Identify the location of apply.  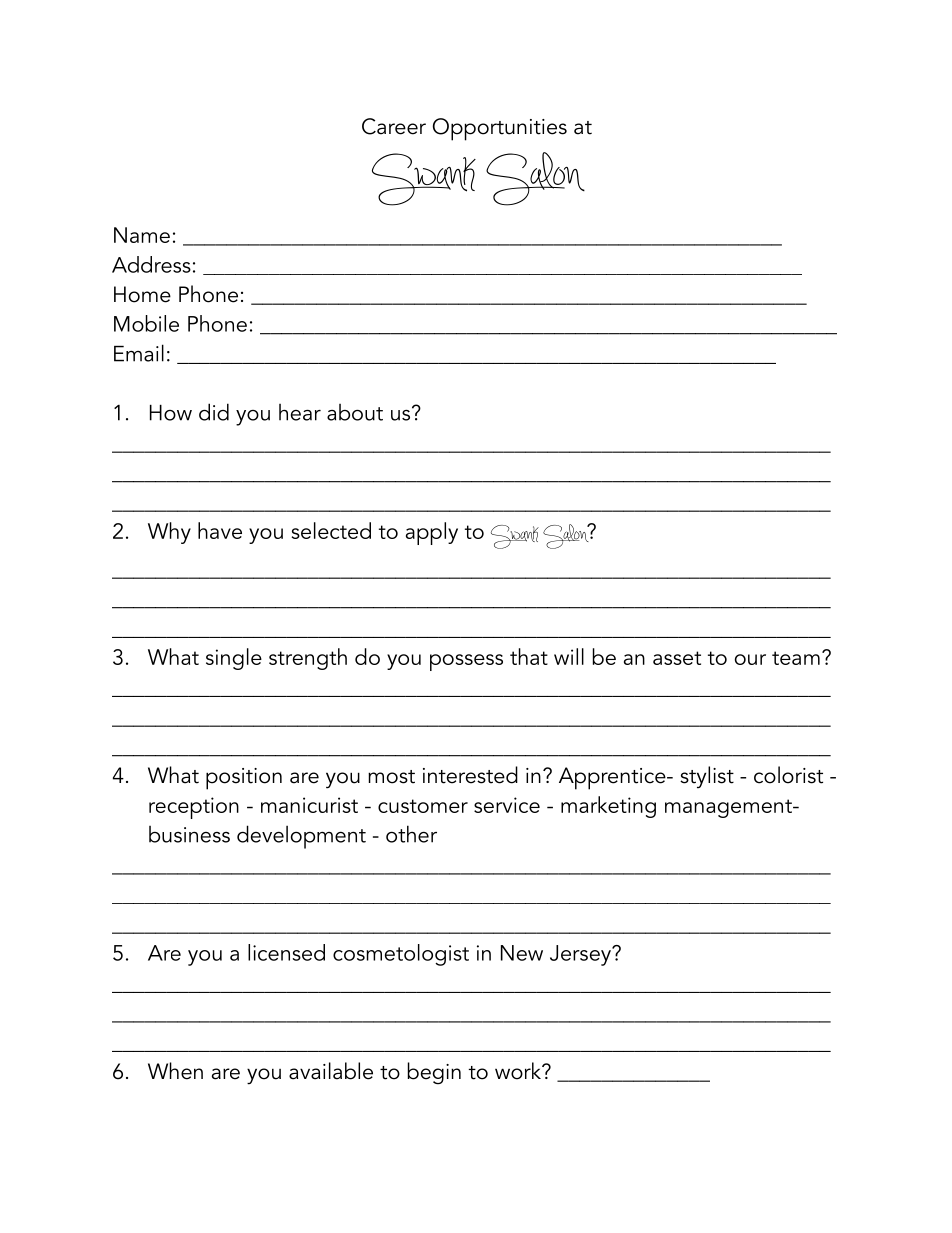
(432, 533).
